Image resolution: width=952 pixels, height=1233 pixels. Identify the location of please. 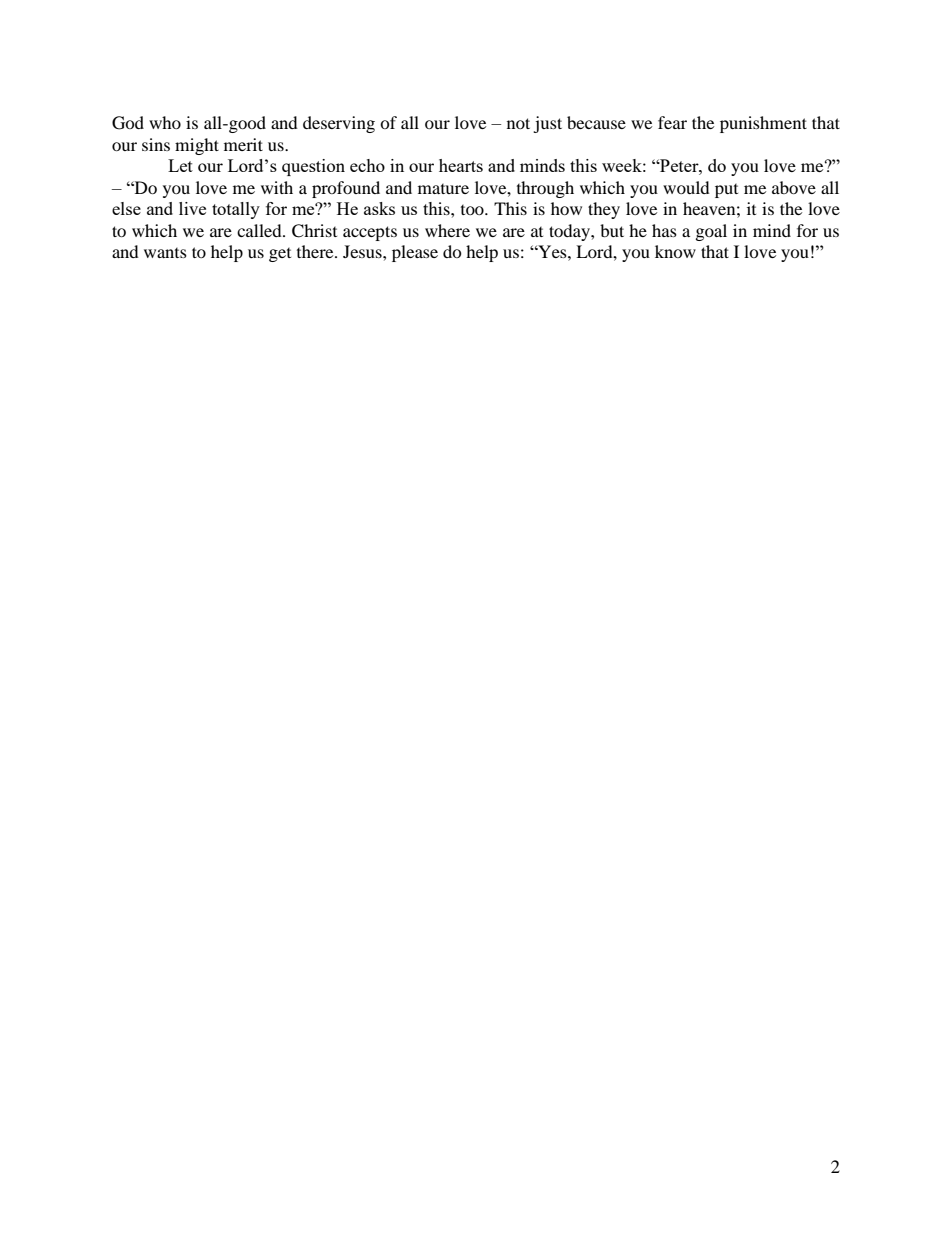
(415, 253).
